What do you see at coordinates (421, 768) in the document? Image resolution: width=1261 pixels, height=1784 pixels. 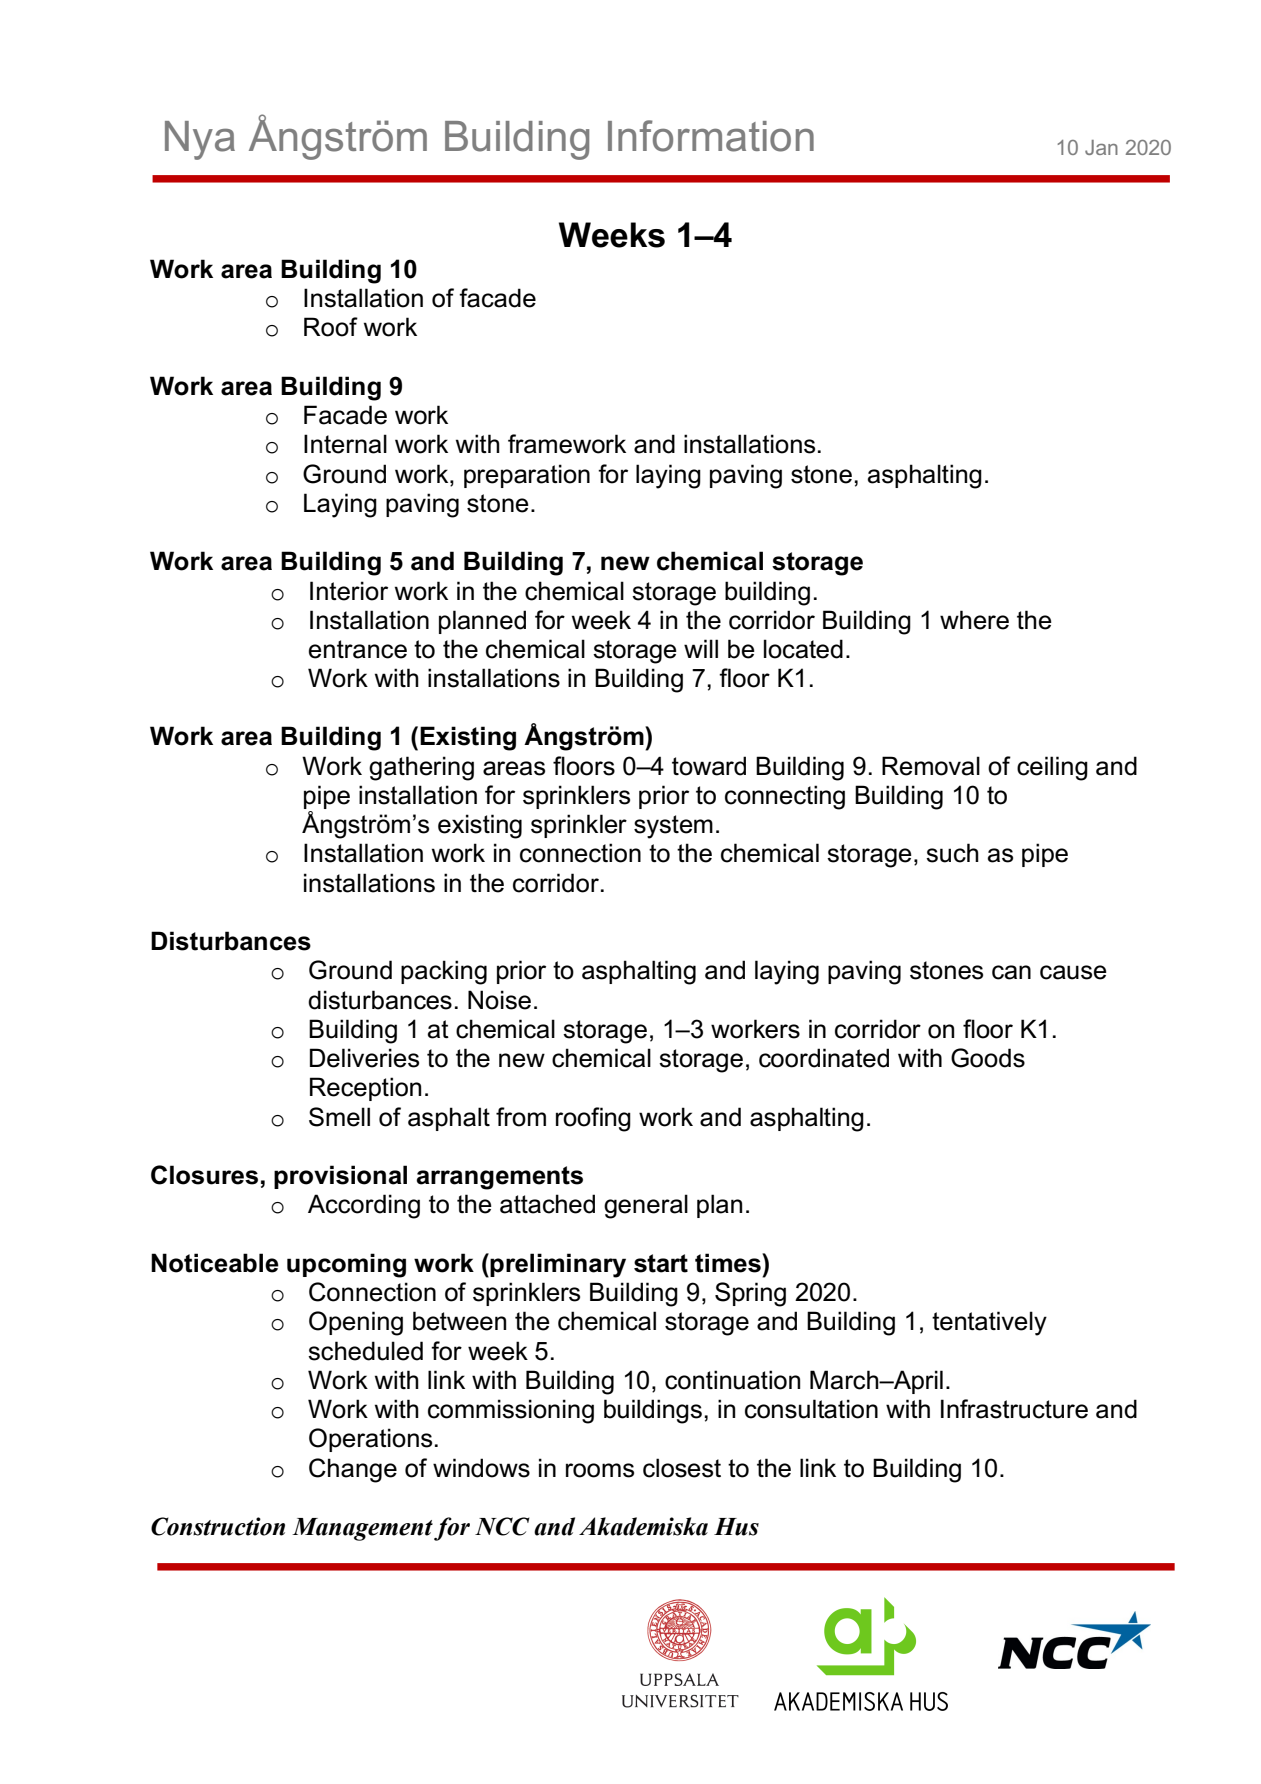 I see `gathering` at bounding box center [421, 768].
